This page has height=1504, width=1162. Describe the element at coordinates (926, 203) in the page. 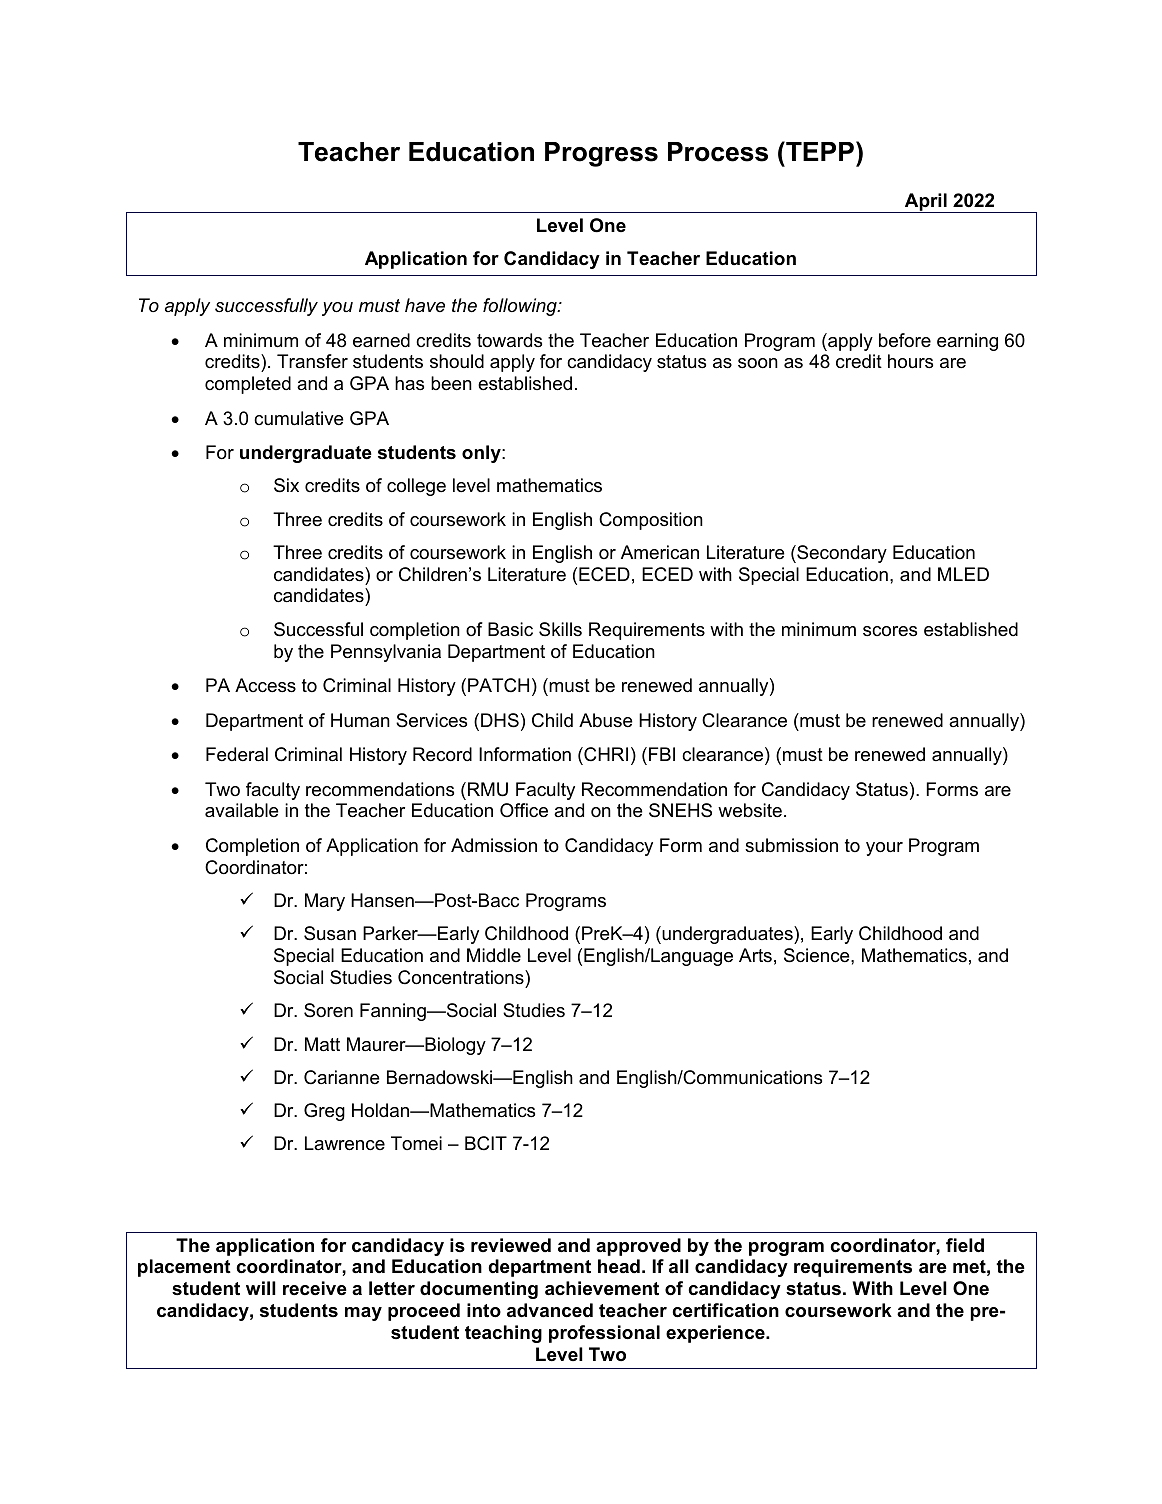

I see `April` at that location.
